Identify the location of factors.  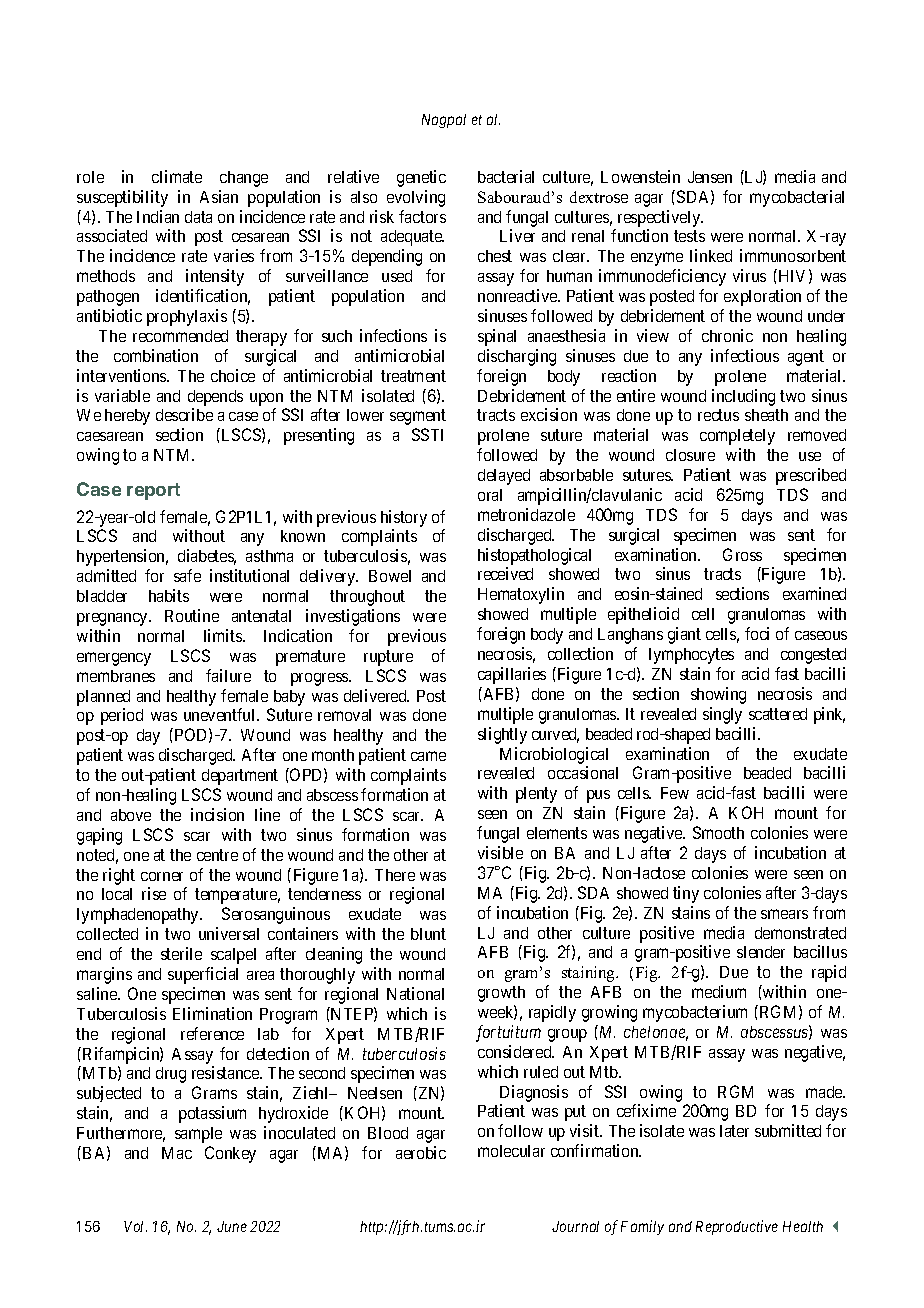
(422, 216).
